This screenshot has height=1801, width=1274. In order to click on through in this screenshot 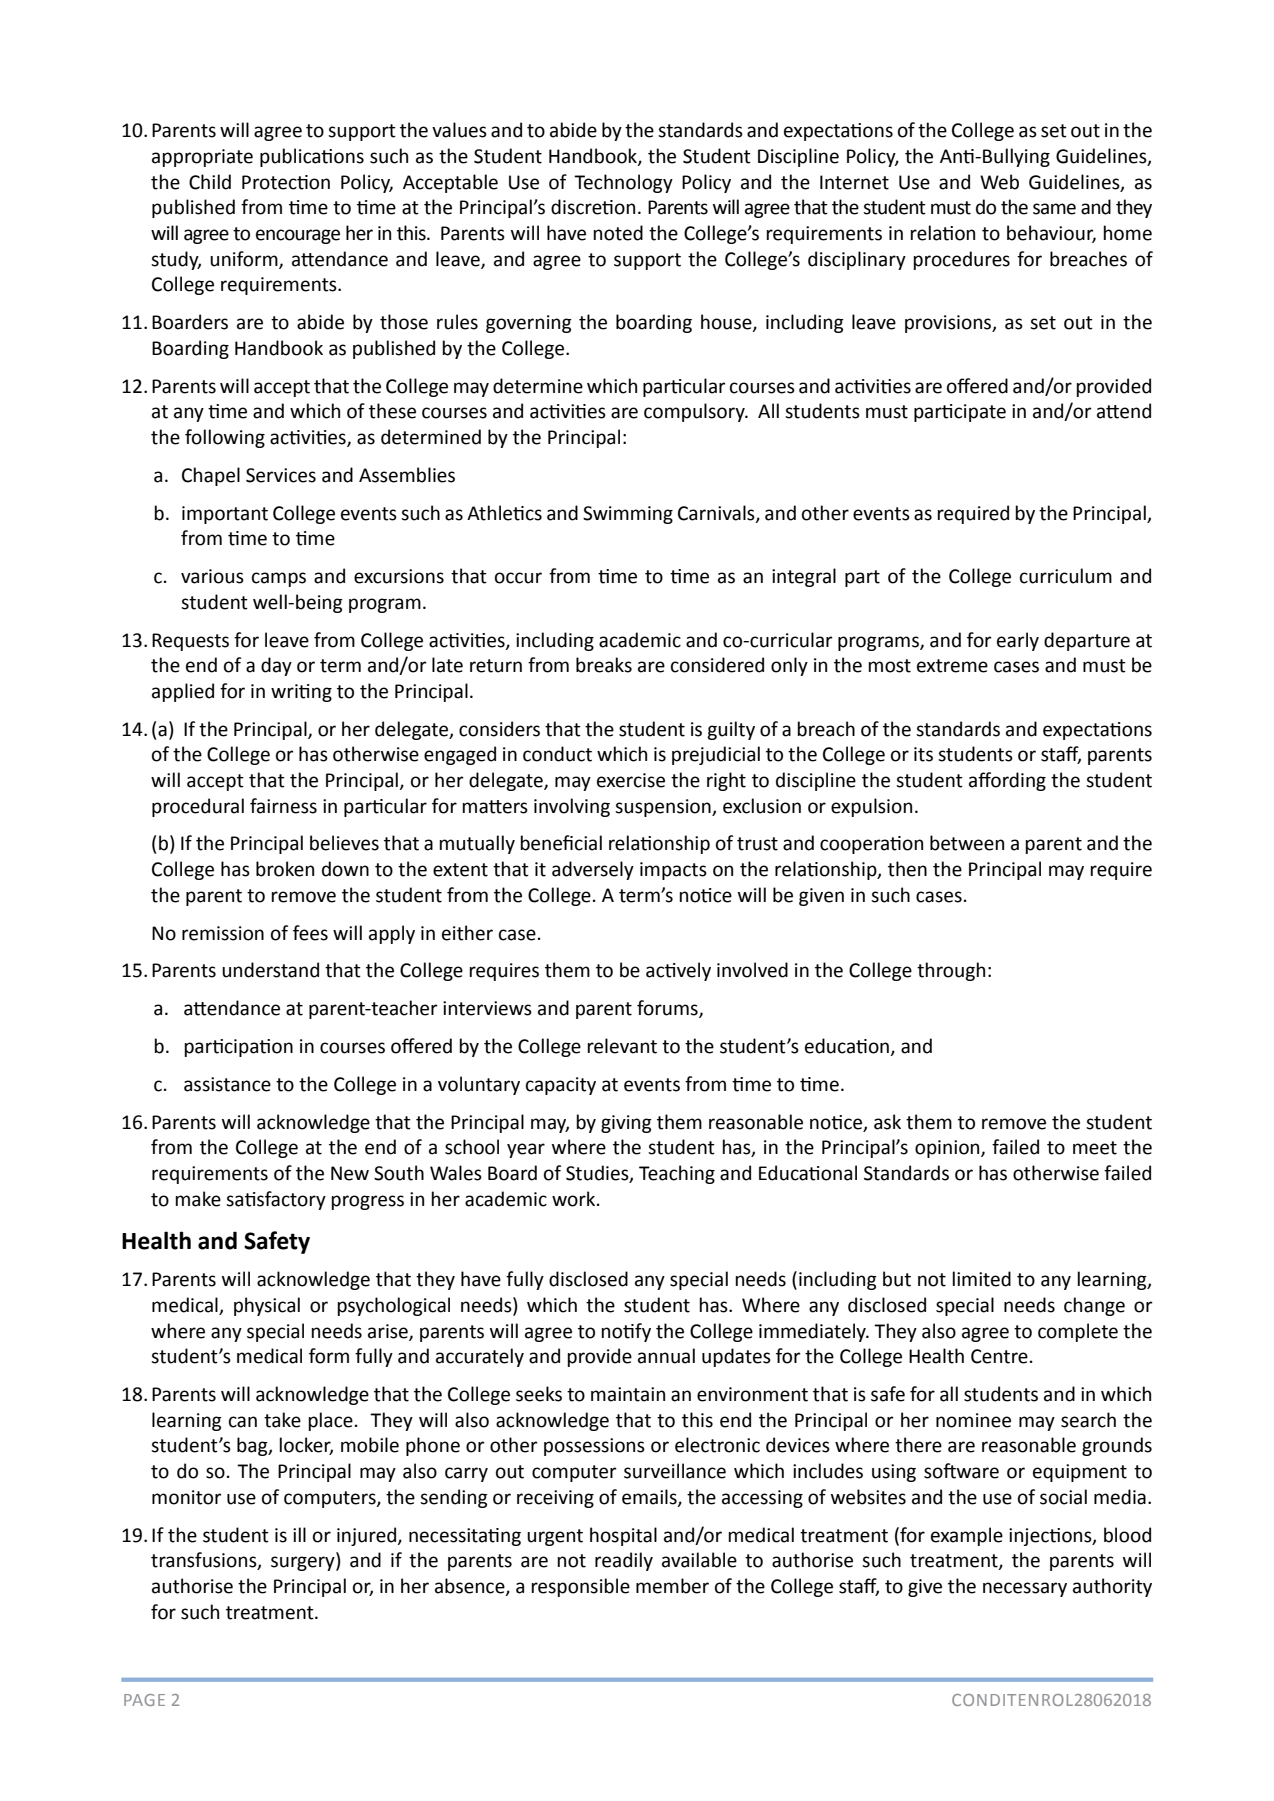, I will do `click(951, 971)`.
